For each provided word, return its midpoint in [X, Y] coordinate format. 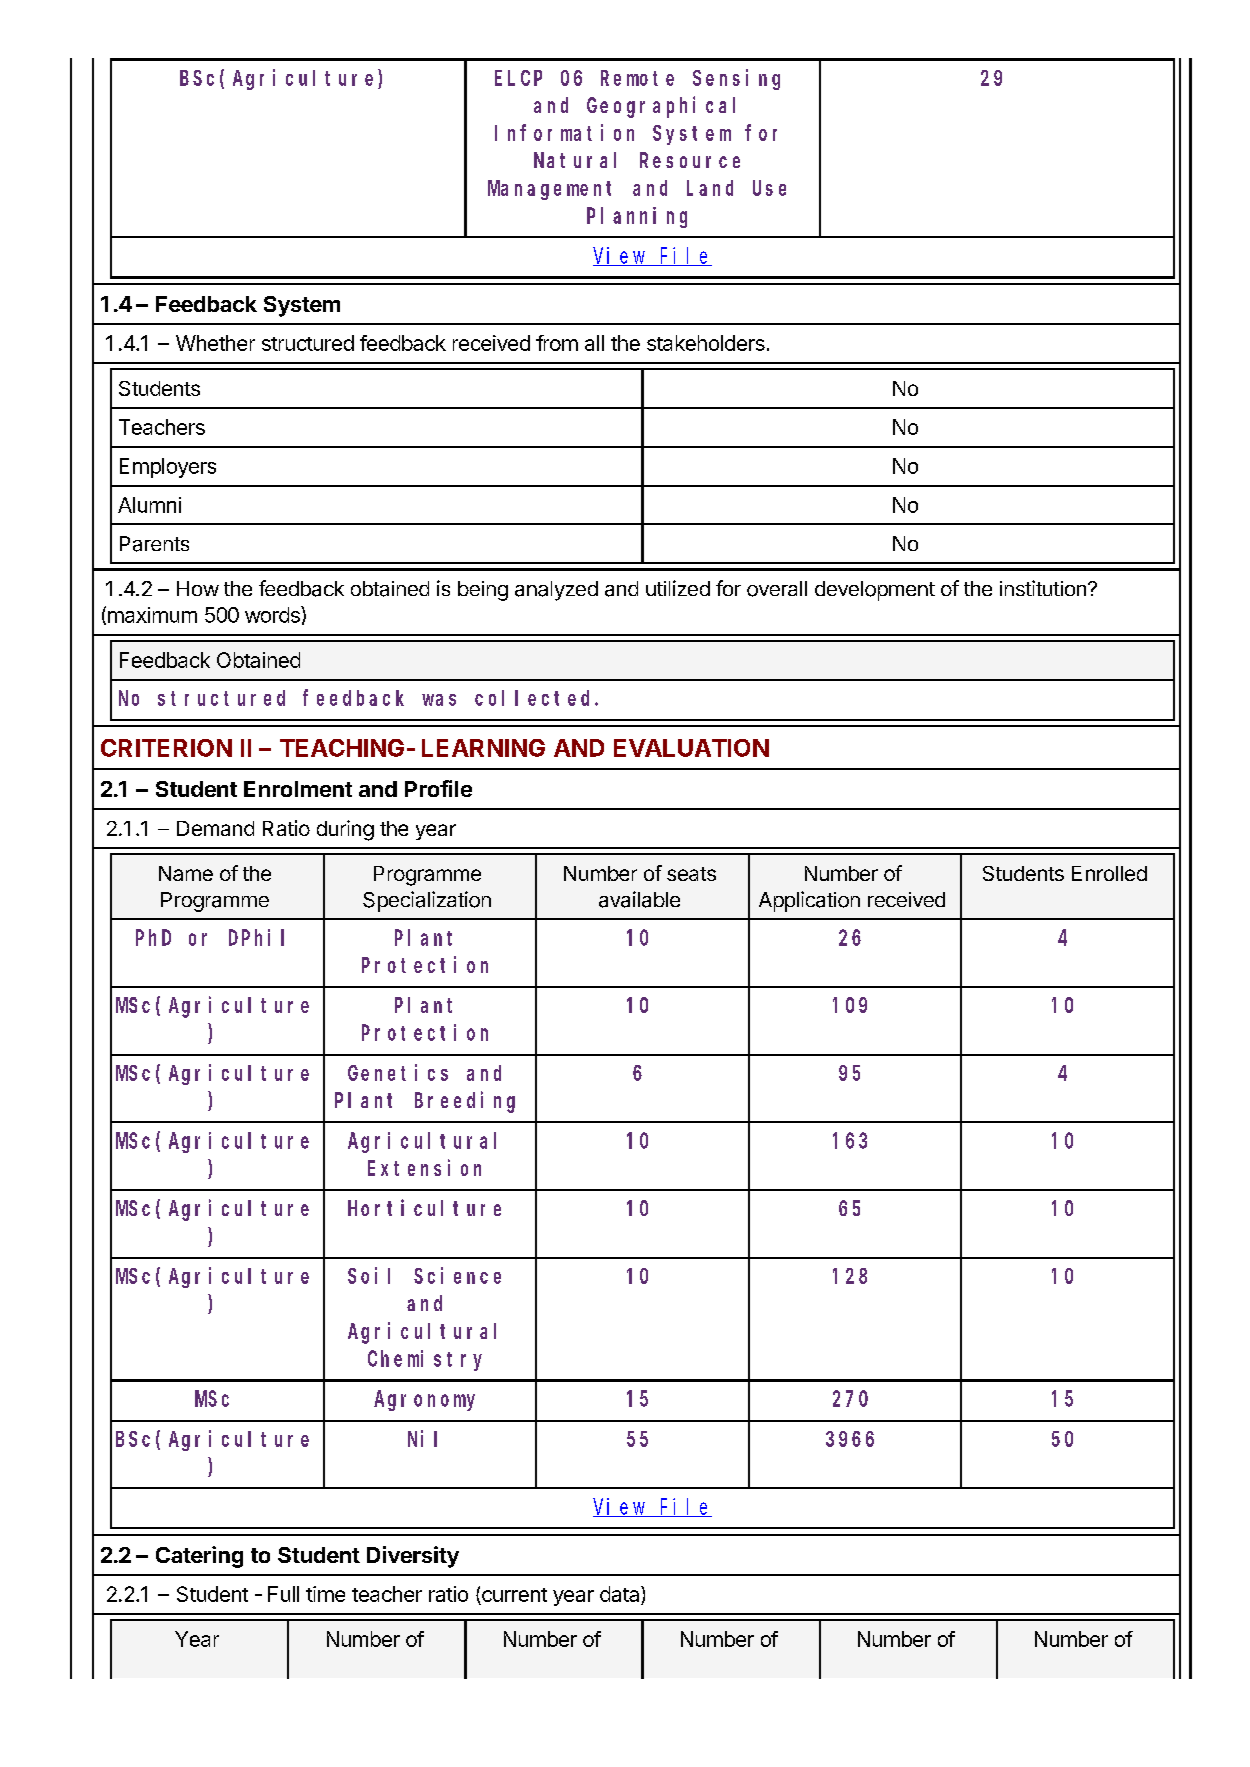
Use [769, 188]
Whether [215, 343]
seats [691, 874]
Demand [215, 828]
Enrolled [1109, 873]
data [621, 1594]
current [514, 1595]
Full [283, 1594]
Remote [637, 78]
